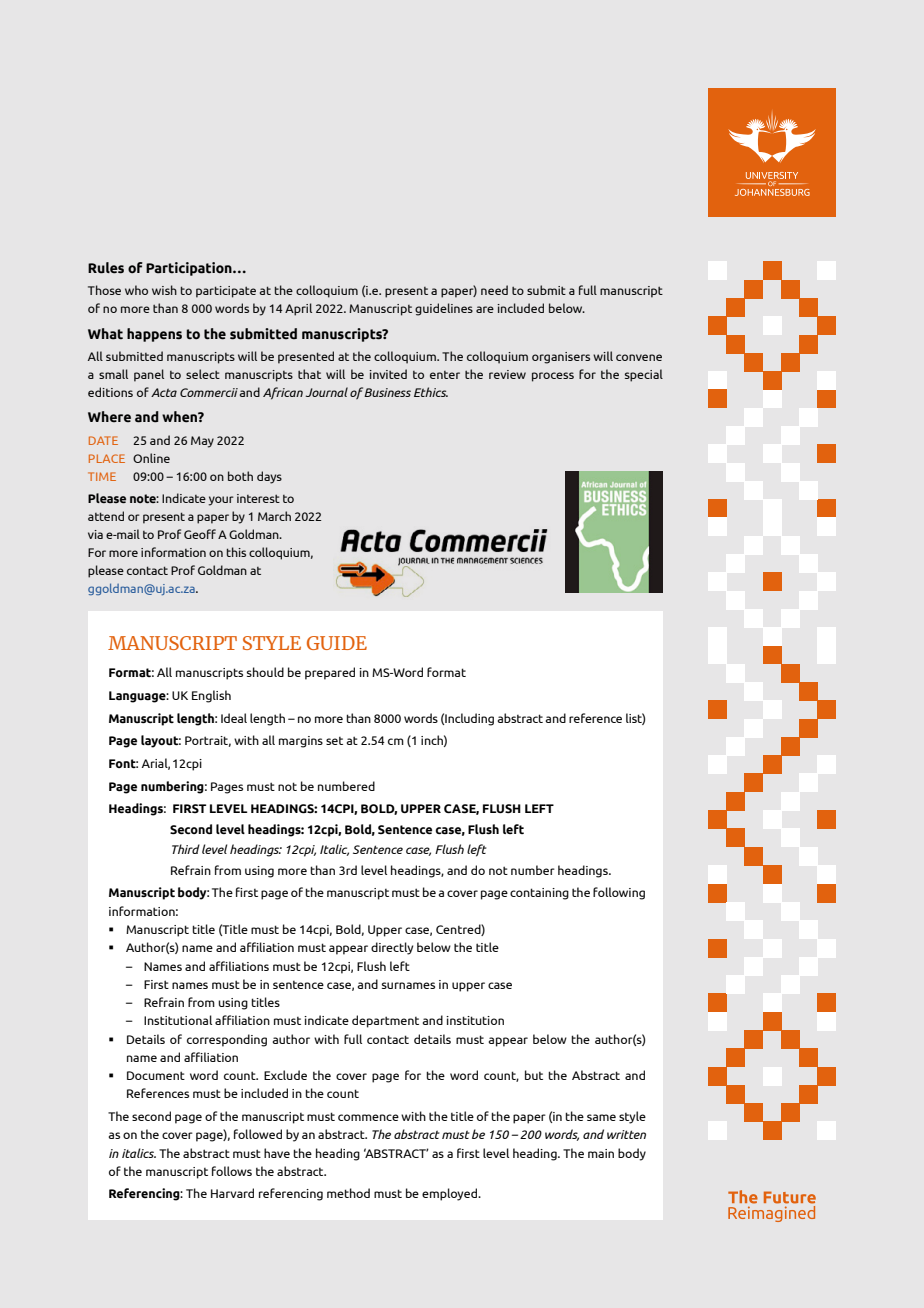  I want to click on organisers, so click(561, 358).
